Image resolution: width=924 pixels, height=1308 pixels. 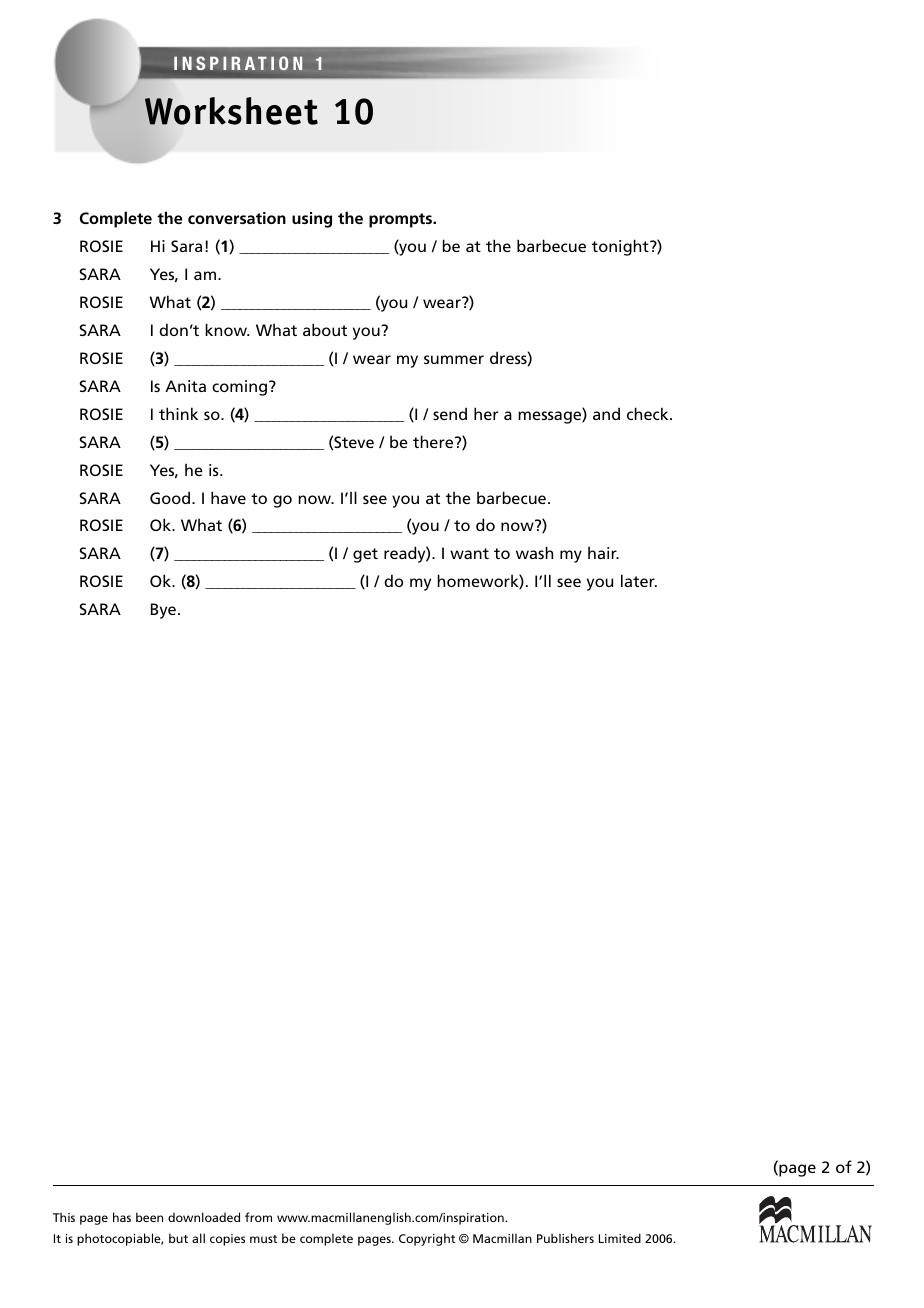 I want to click on Worksheet, so click(x=231, y=111).
